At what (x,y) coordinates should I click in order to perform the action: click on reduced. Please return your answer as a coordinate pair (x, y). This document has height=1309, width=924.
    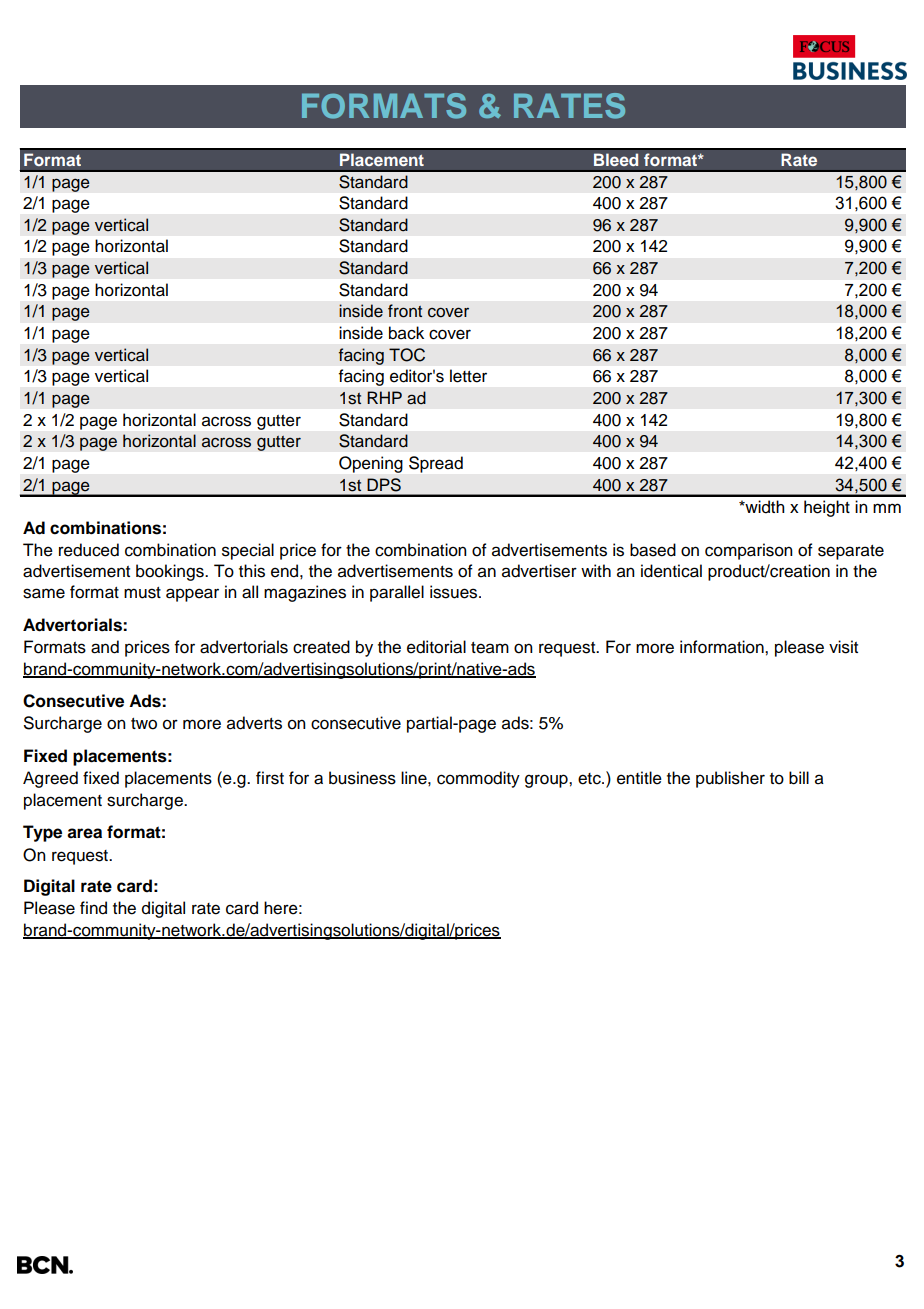
    Looking at the image, I should click on (89, 550).
